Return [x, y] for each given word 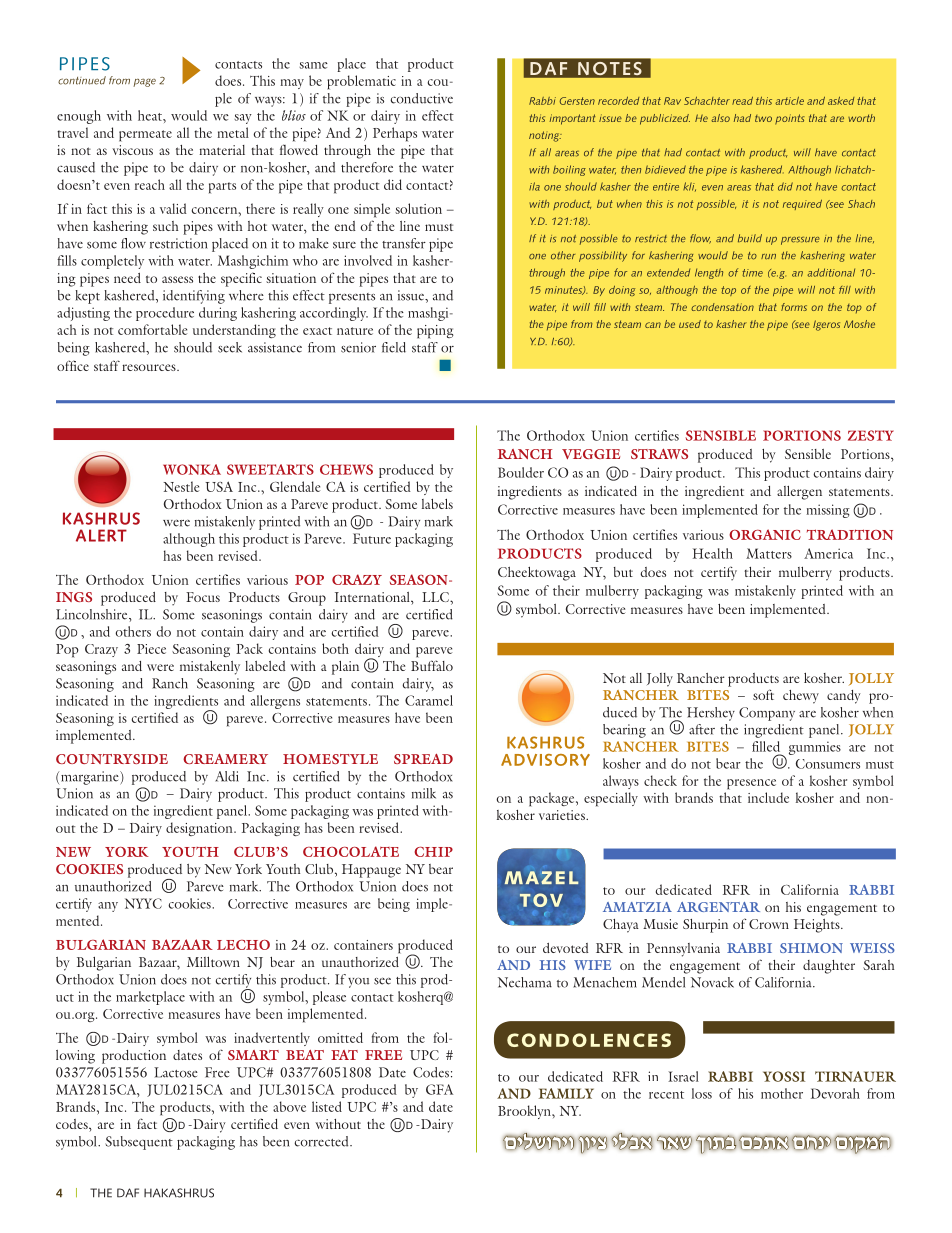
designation [200, 829]
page [144, 82]
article [789, 101]
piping [435, 332]
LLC [436, 597]
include [768, 797]
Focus [203, 597]
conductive [421, 98]
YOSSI [784, 1076]
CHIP [433, 852]
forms [794, 307]
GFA [439, 1089]
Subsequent [139, 1143]
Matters [769, 553]
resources [150, 367]
